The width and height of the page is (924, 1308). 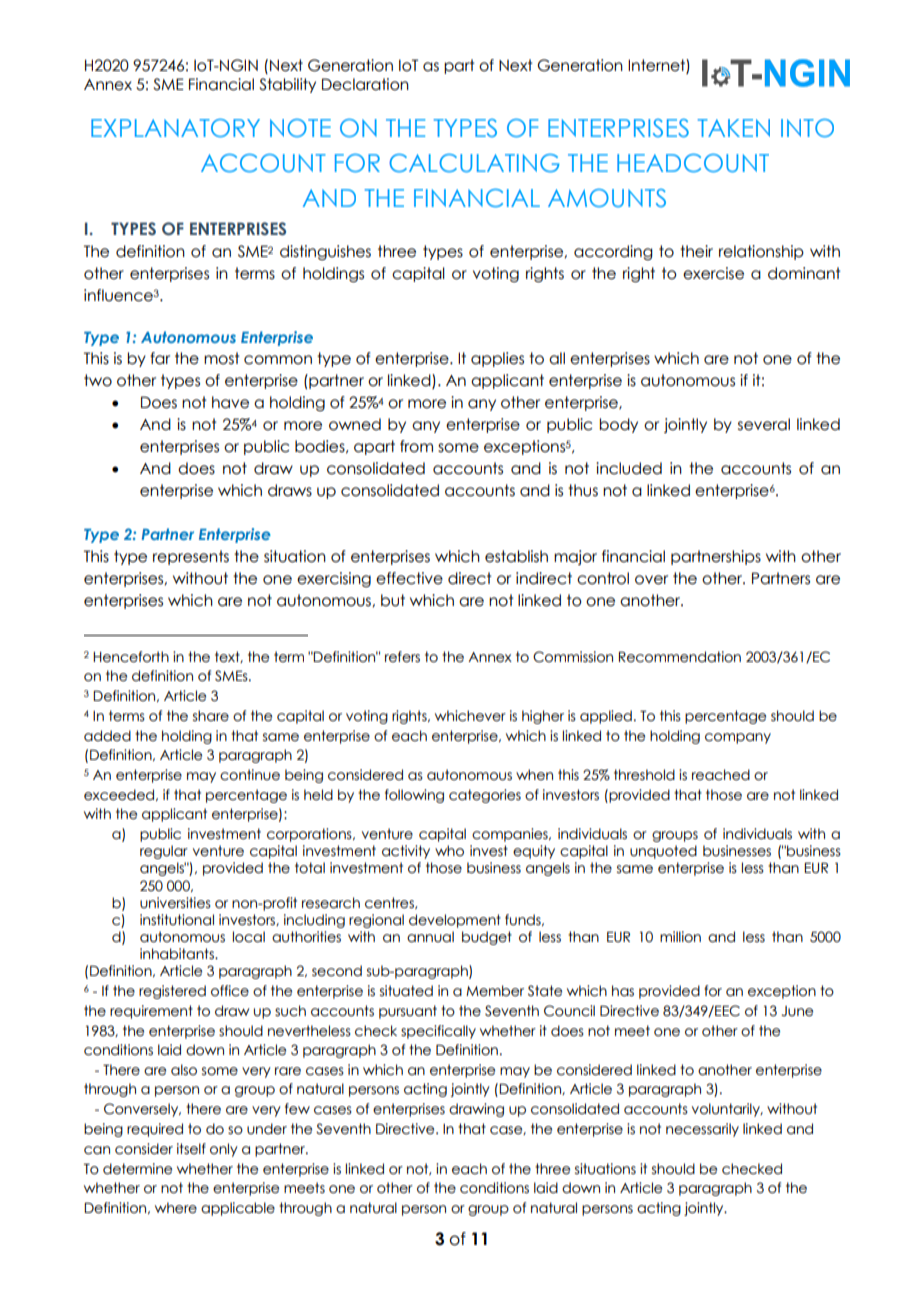 I want to click on itself, so click(x=191, y=1149).
